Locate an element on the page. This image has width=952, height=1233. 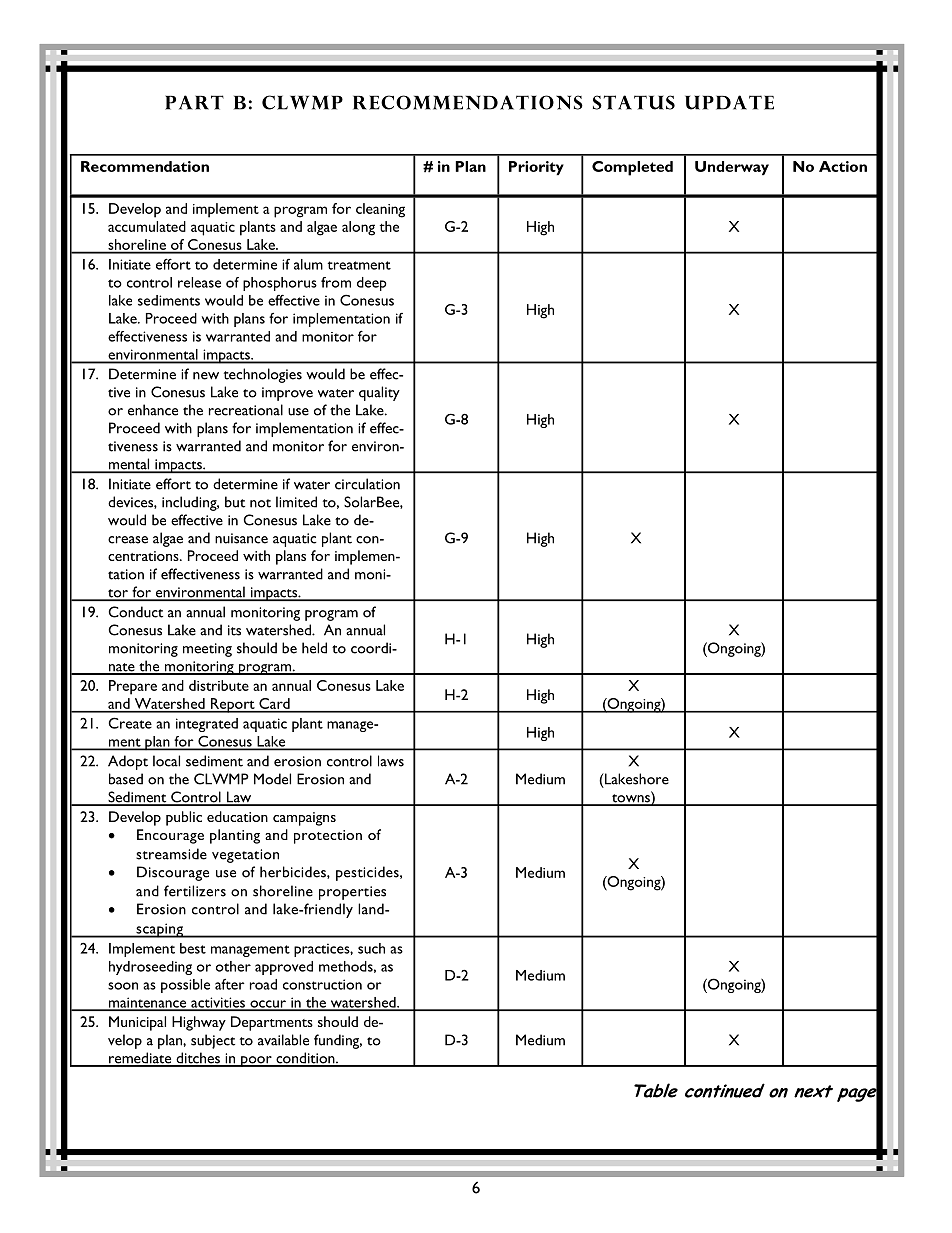
update is located at coordinates (729, 102).
